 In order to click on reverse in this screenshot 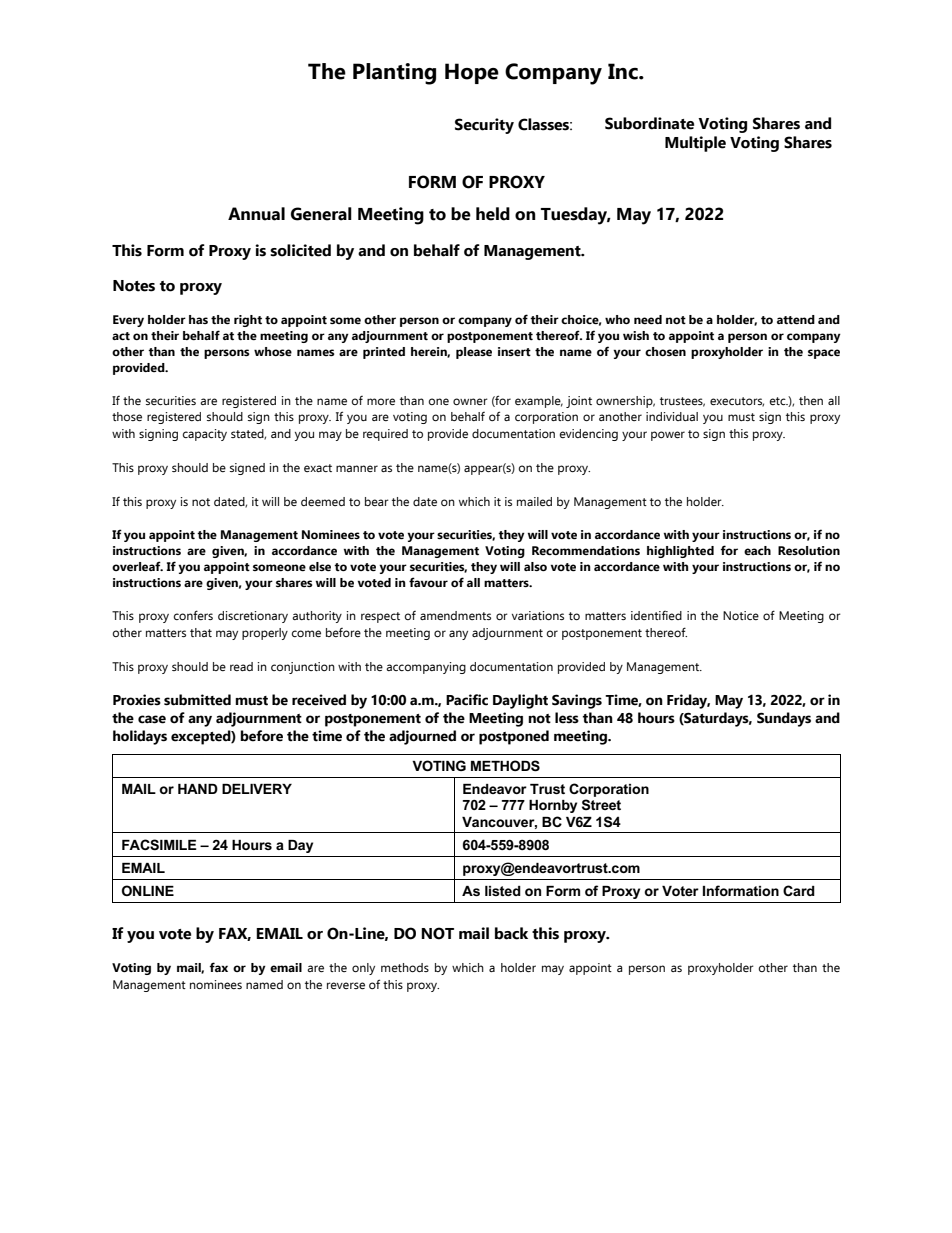, I will do `click(346, 985)`.
